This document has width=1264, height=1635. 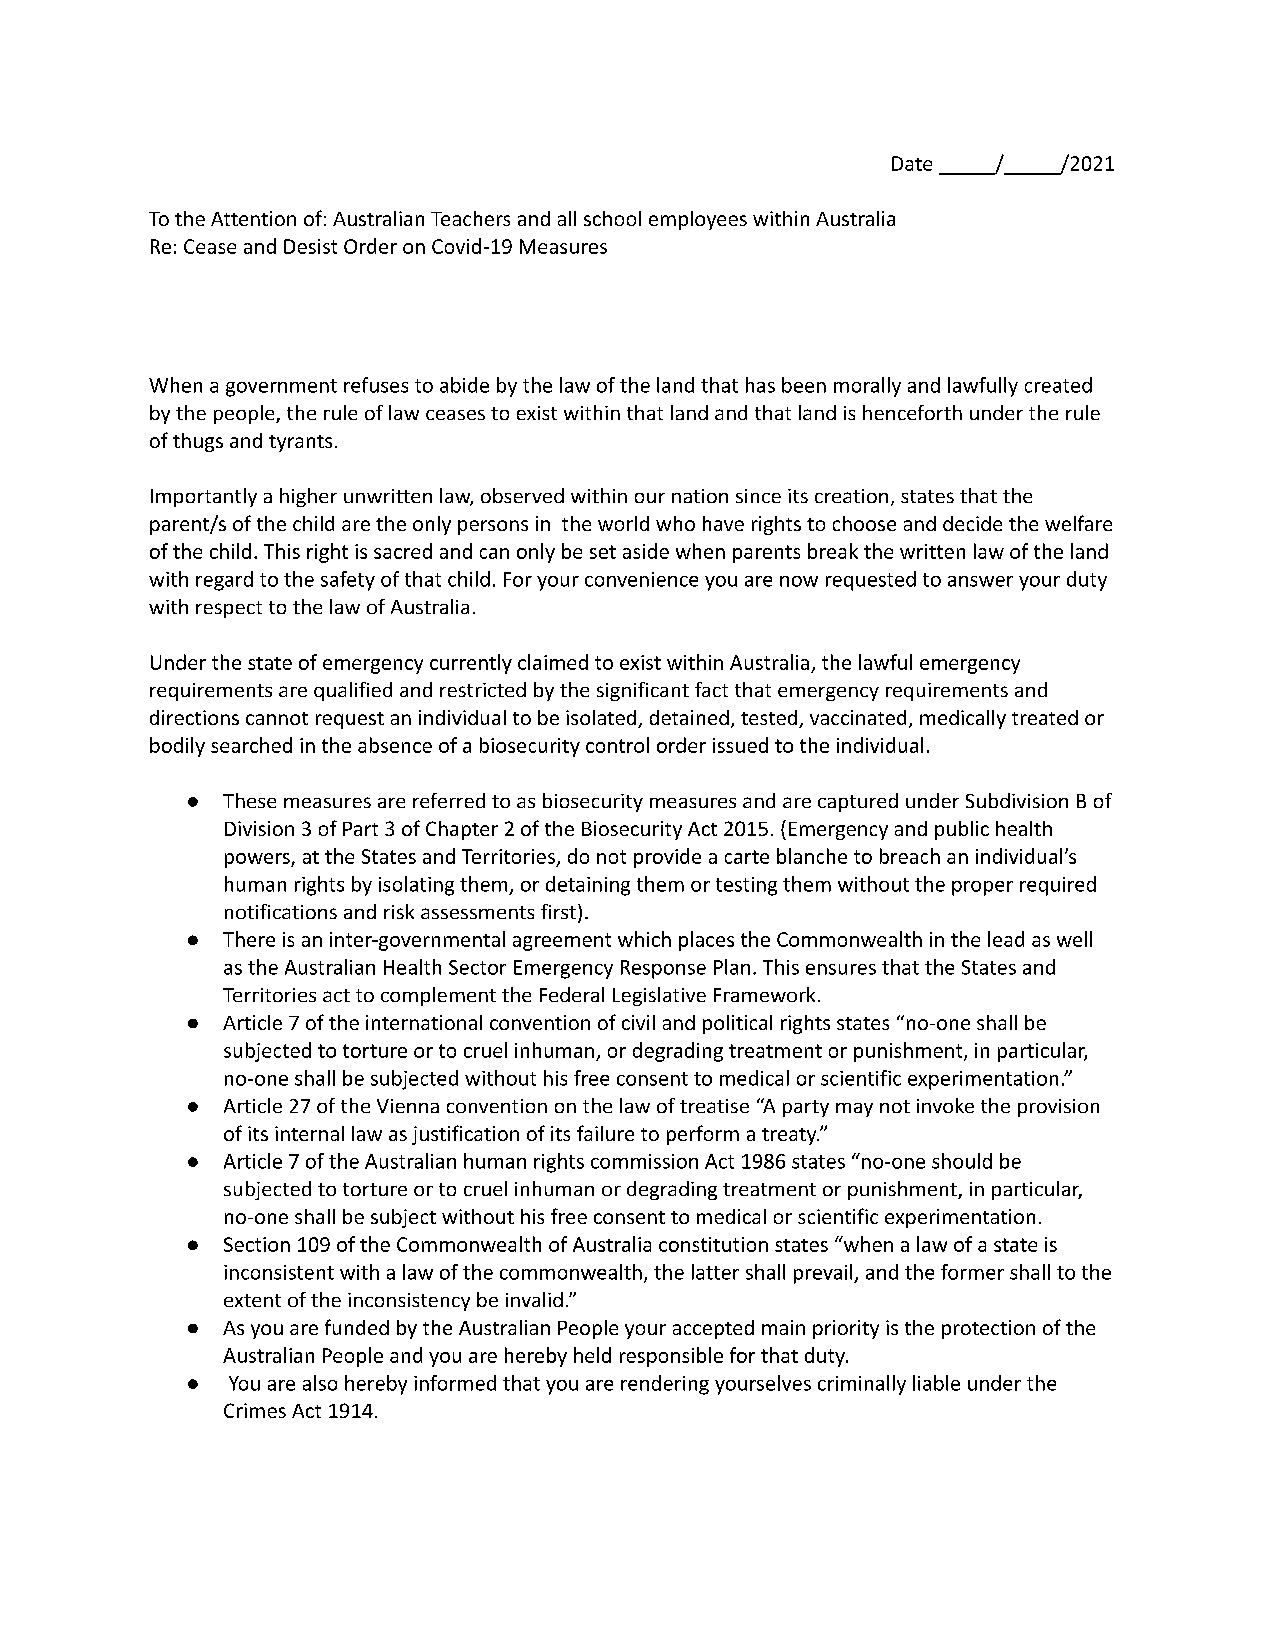 I want to click on Date, so click(x=912, y=163).
